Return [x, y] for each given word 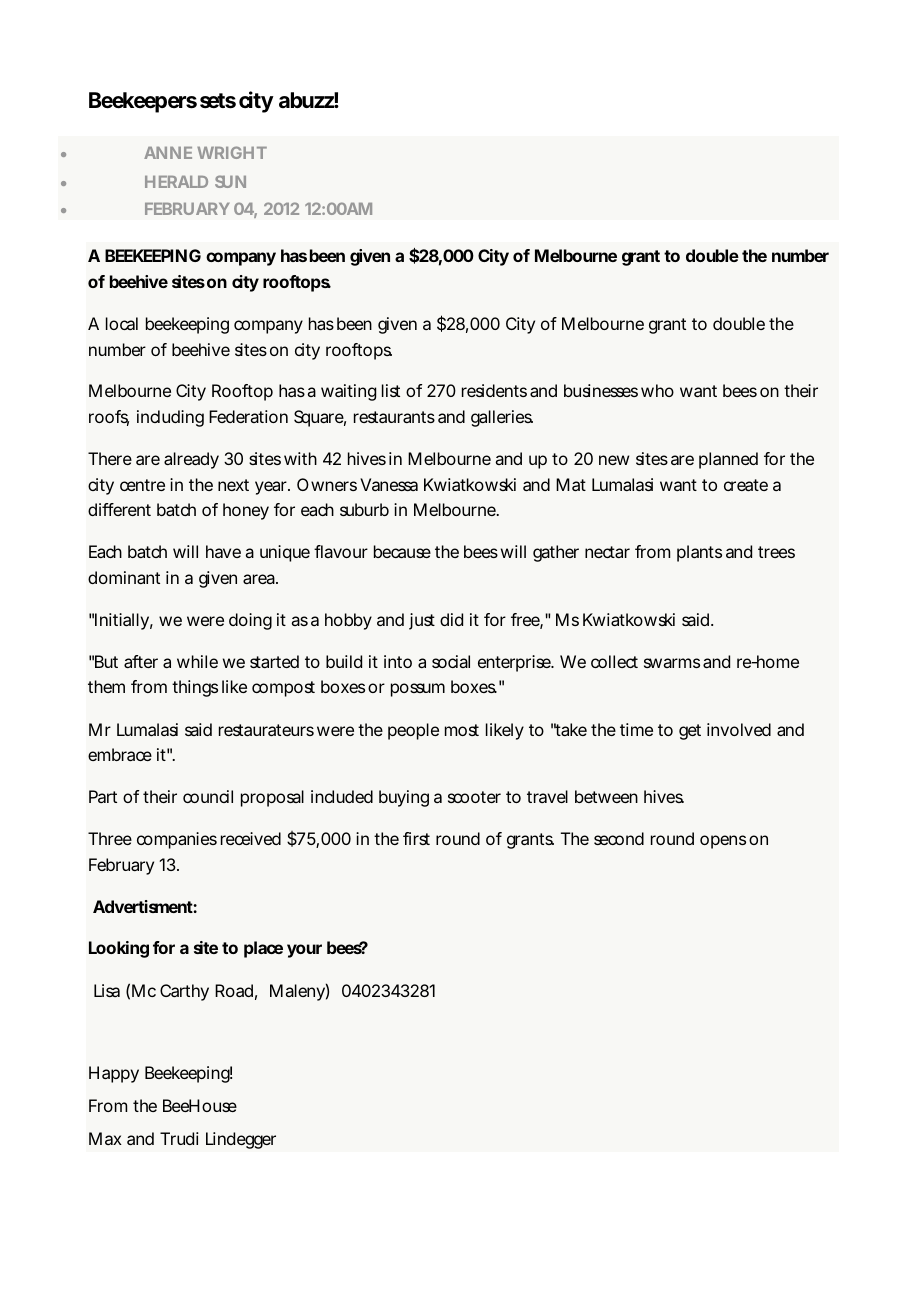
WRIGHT [231, 152]
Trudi [179, 1138]
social [451, 661]
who [657, 390]
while [197, 661]
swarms [672, 663]
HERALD [176, 182]
